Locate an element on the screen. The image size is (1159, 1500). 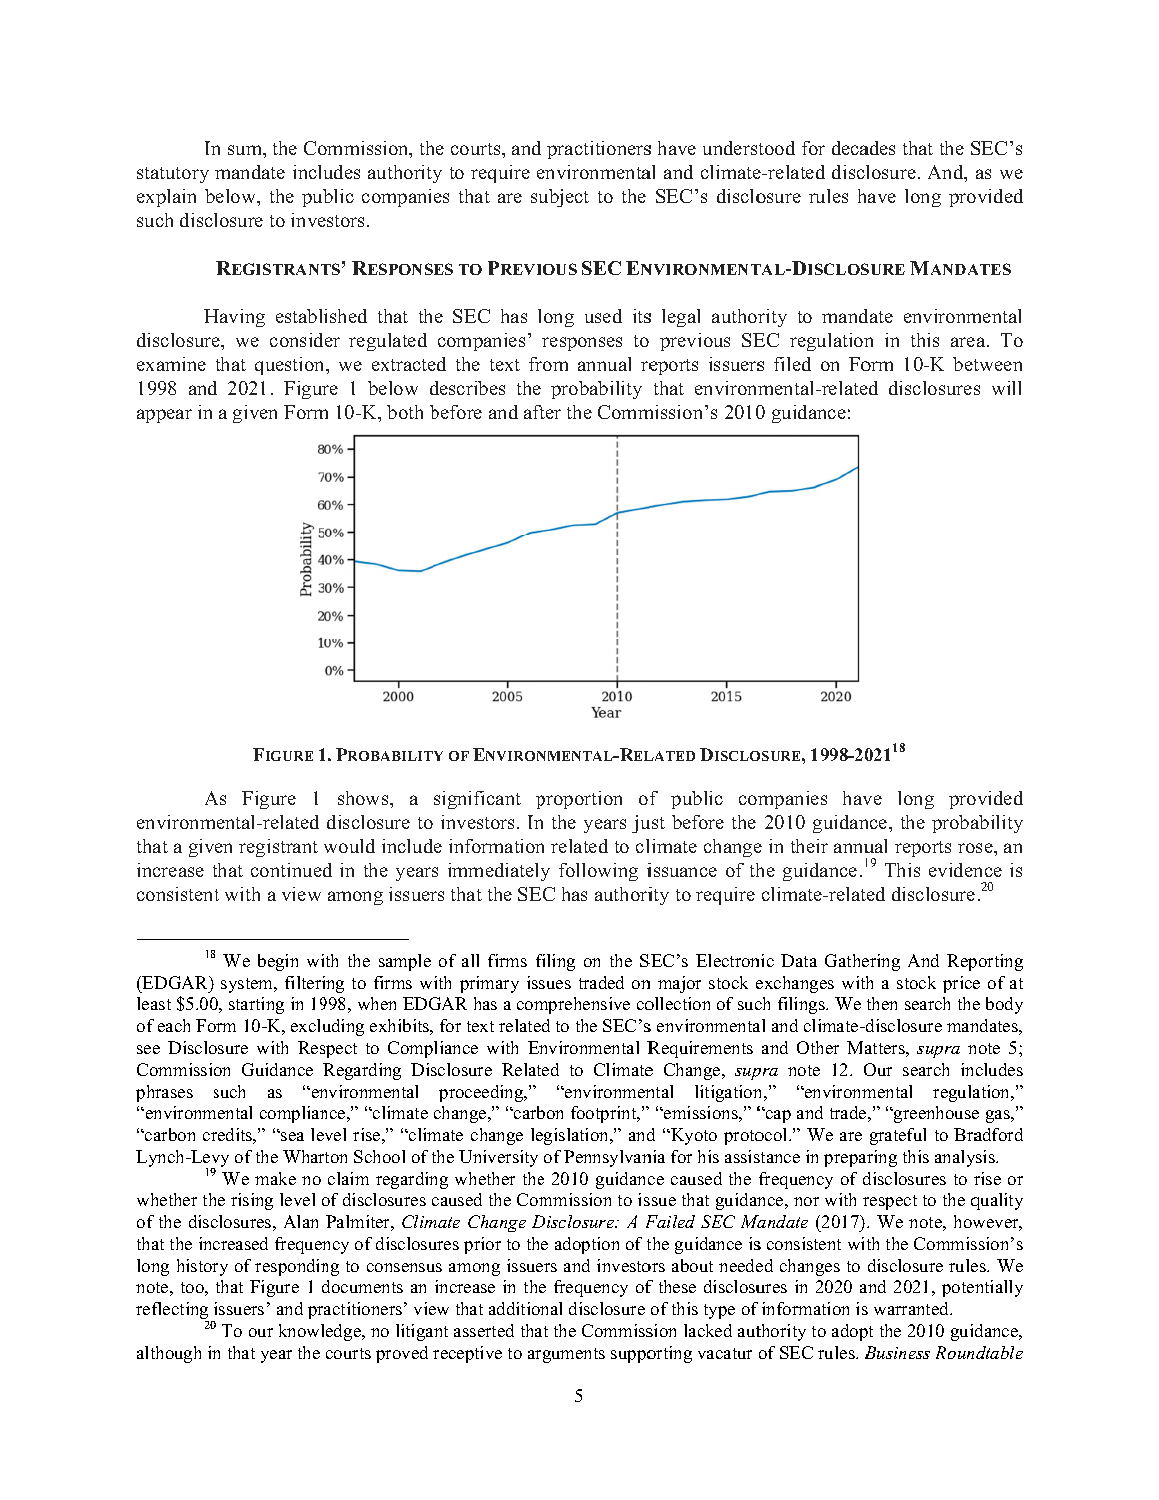
statutory is located at coordinates (173, 175).
